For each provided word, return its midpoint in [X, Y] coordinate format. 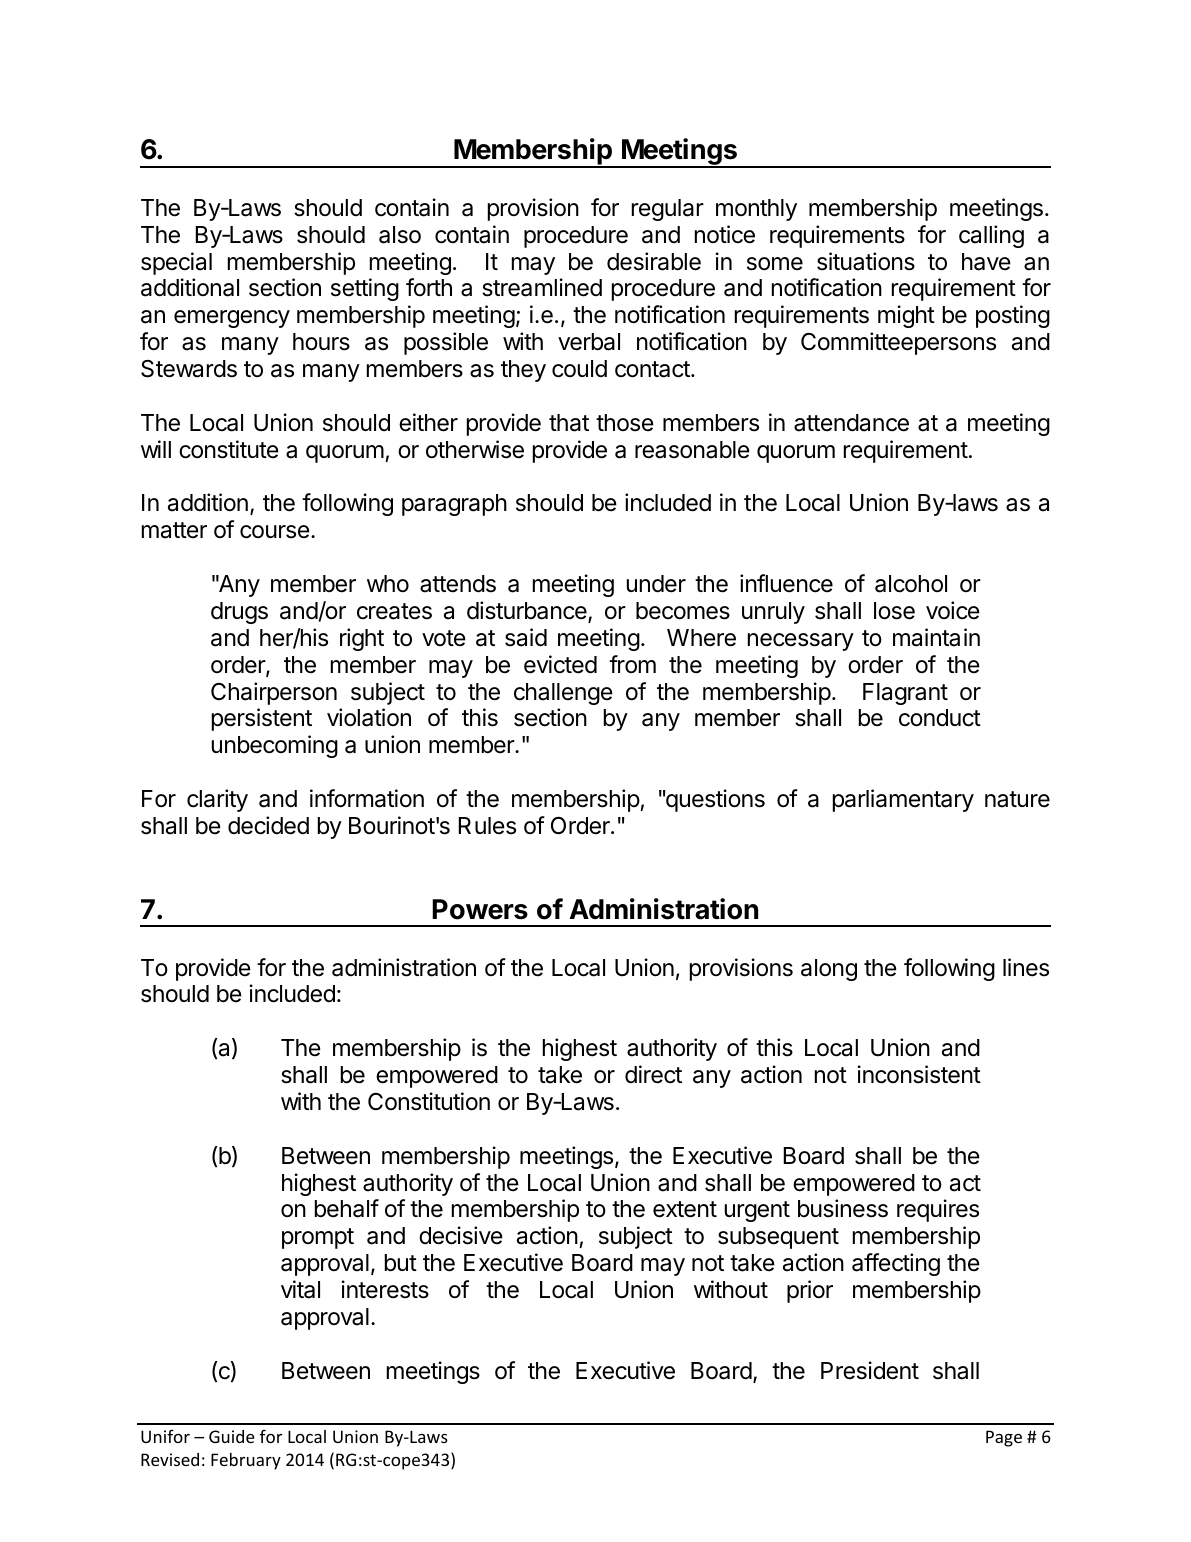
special [176, 263]
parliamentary [903, 800]
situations [866, 261]
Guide [231, 1436]
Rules [487, 826]
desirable [654, 261]
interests [385, 1289]
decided [268, 825]
